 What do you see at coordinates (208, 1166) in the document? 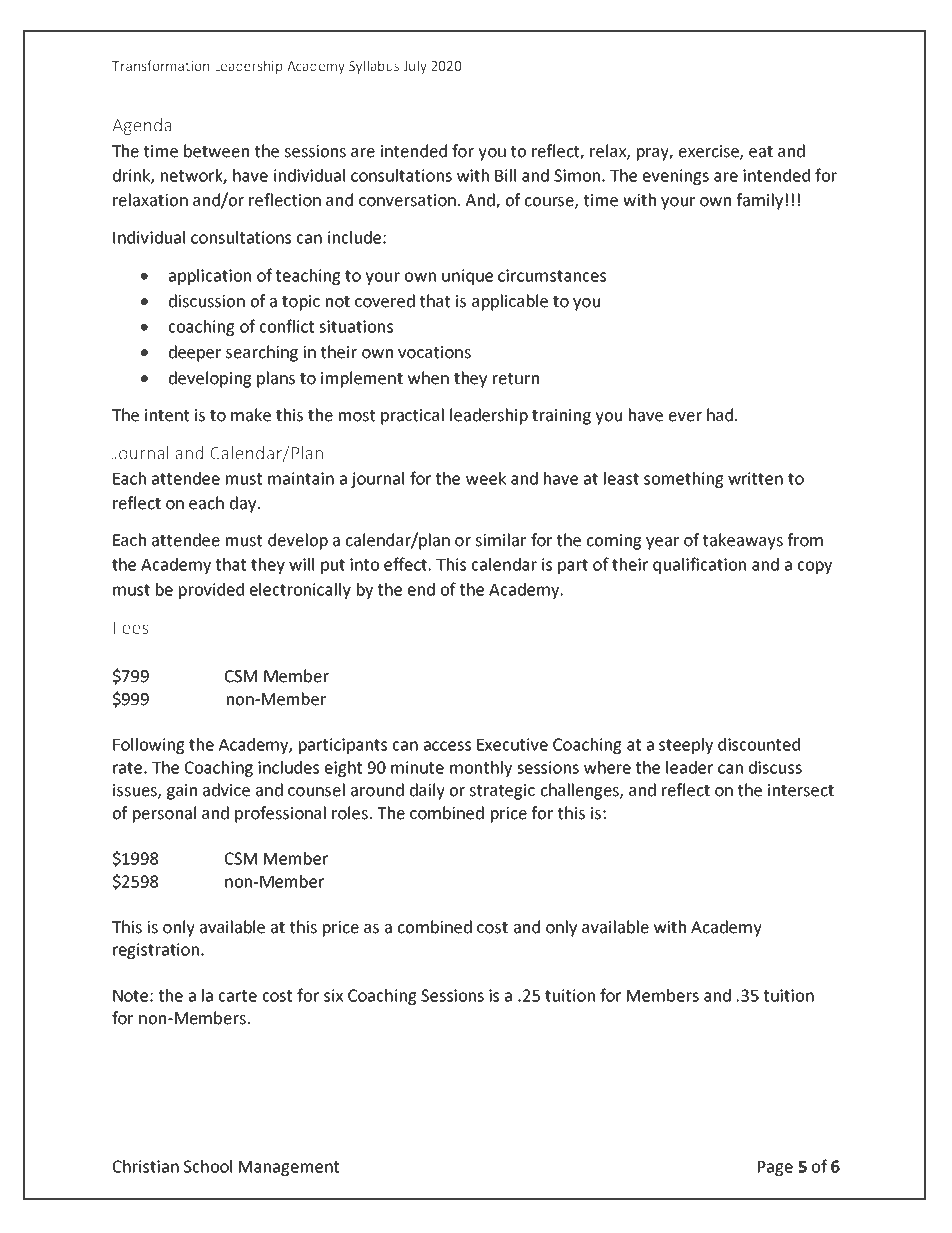
I see `School` at bounding box center [208, 1166].
